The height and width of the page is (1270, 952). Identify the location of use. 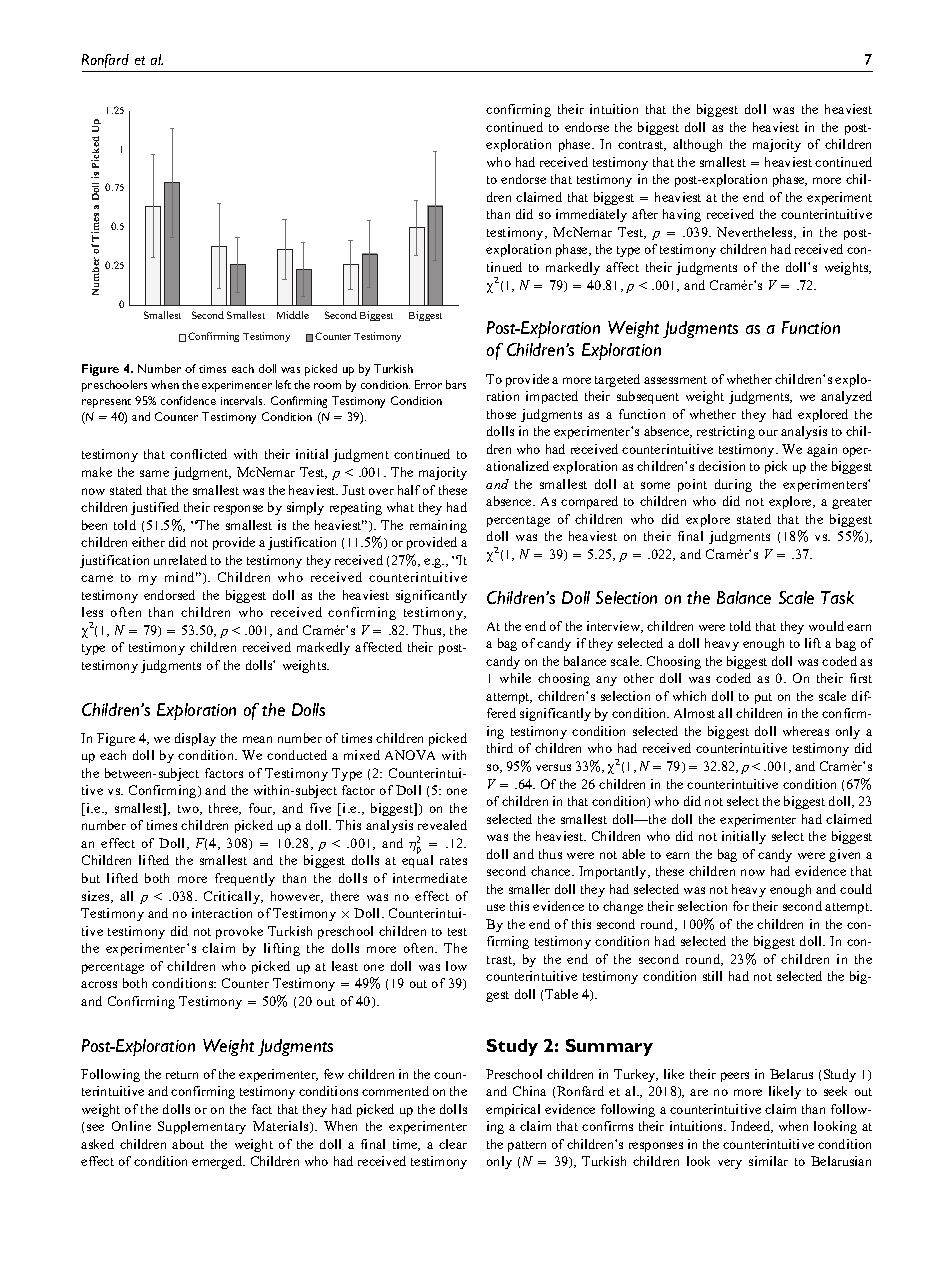
(496, 907).
